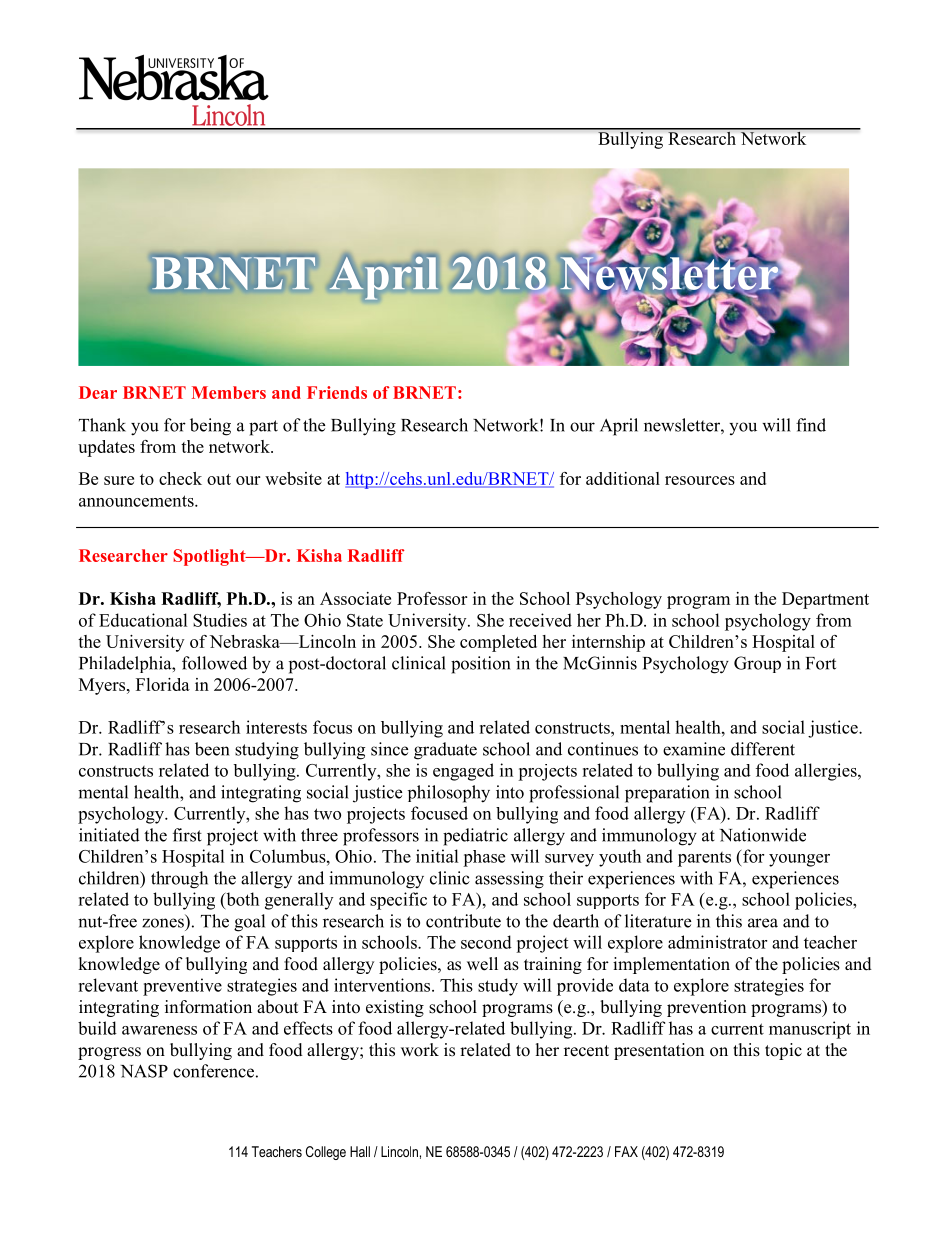 Image resolution: width=952 pixels, height=1233 pixels. Describe the element at coordinates (210, 427) in the screenshot. I see `being` at that location.
